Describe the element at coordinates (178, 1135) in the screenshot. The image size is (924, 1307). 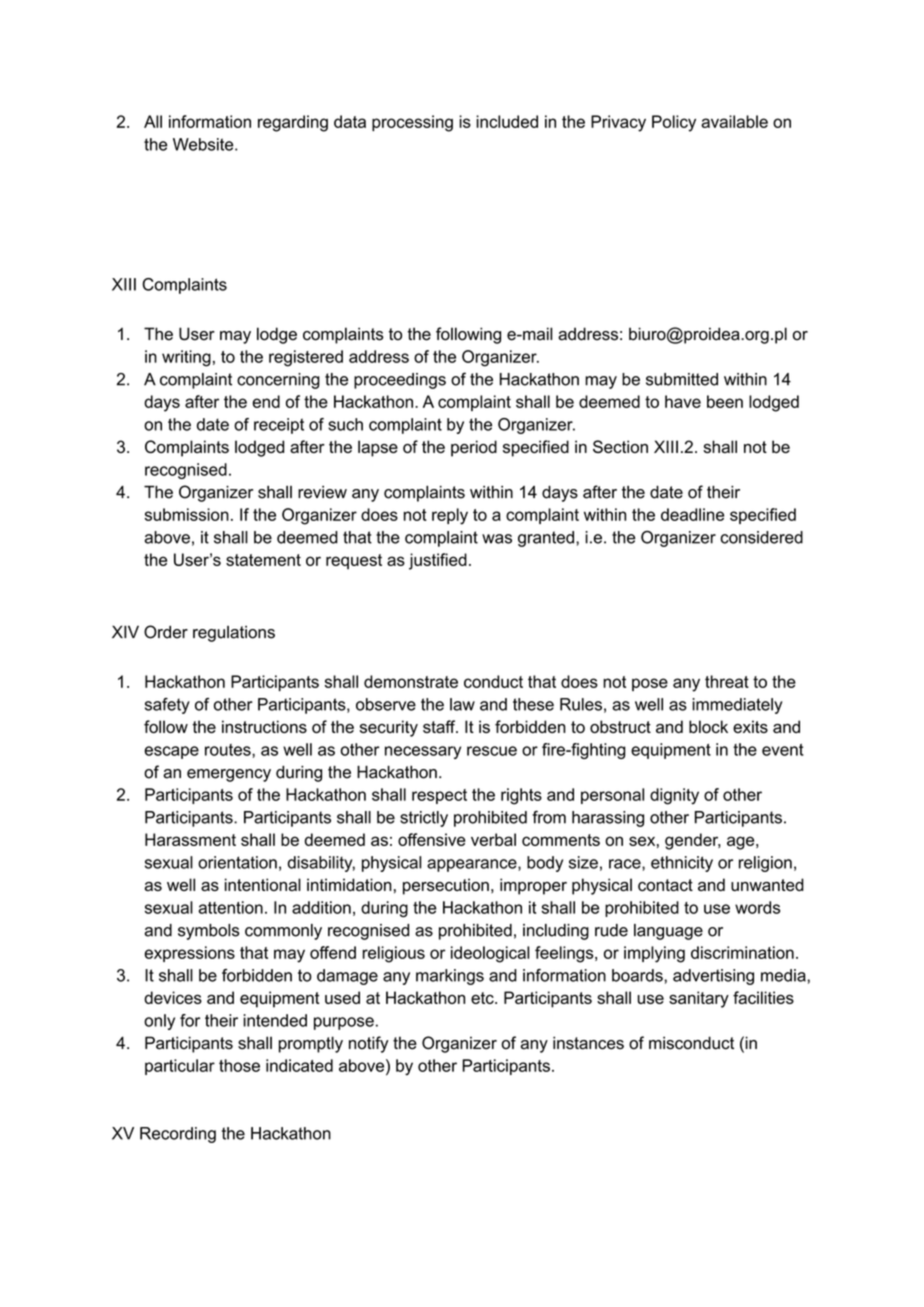
I see `Recording` at that location.
